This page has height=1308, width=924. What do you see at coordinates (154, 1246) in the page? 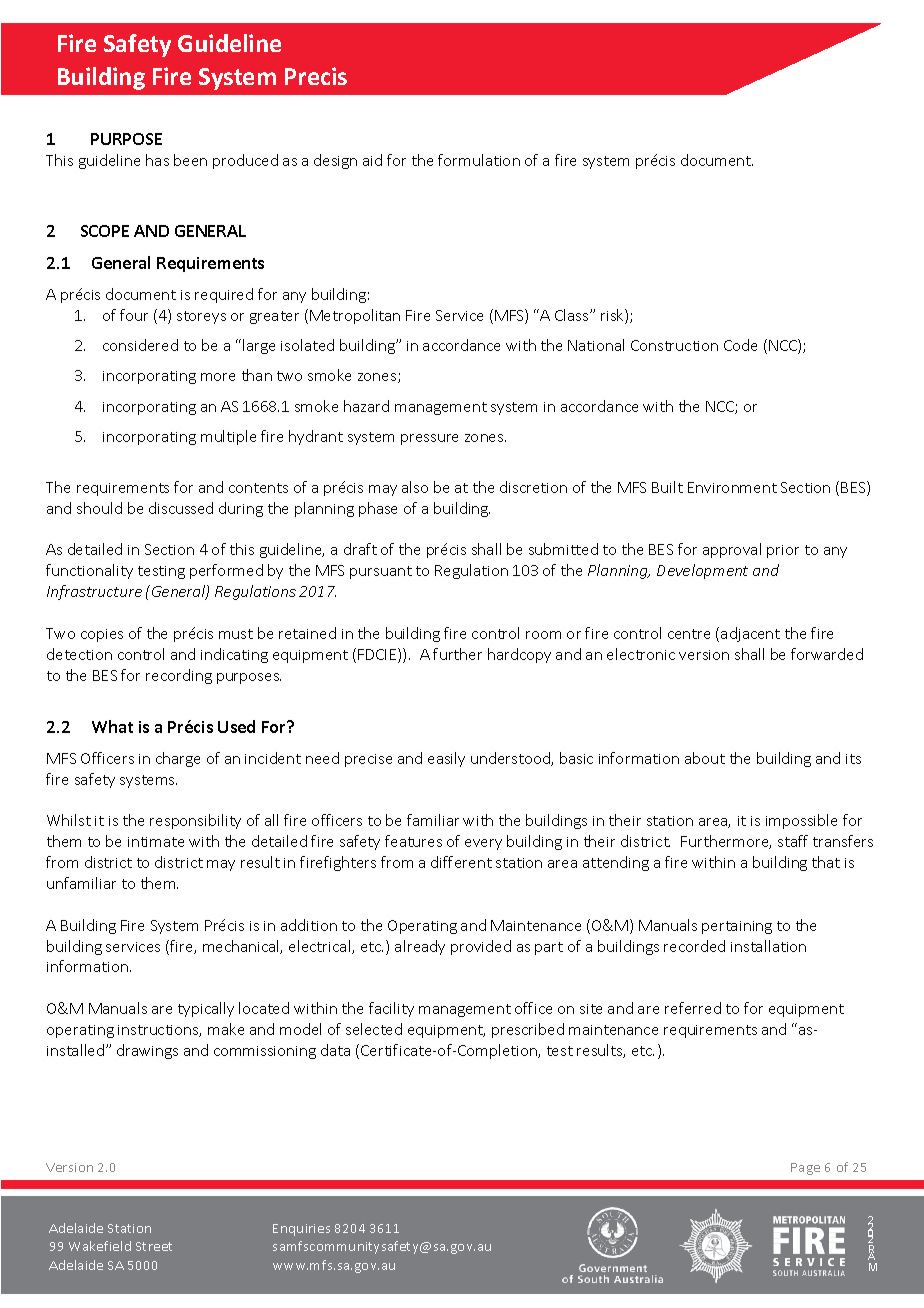
I see `Street` at bounding box center [154, 1246].
